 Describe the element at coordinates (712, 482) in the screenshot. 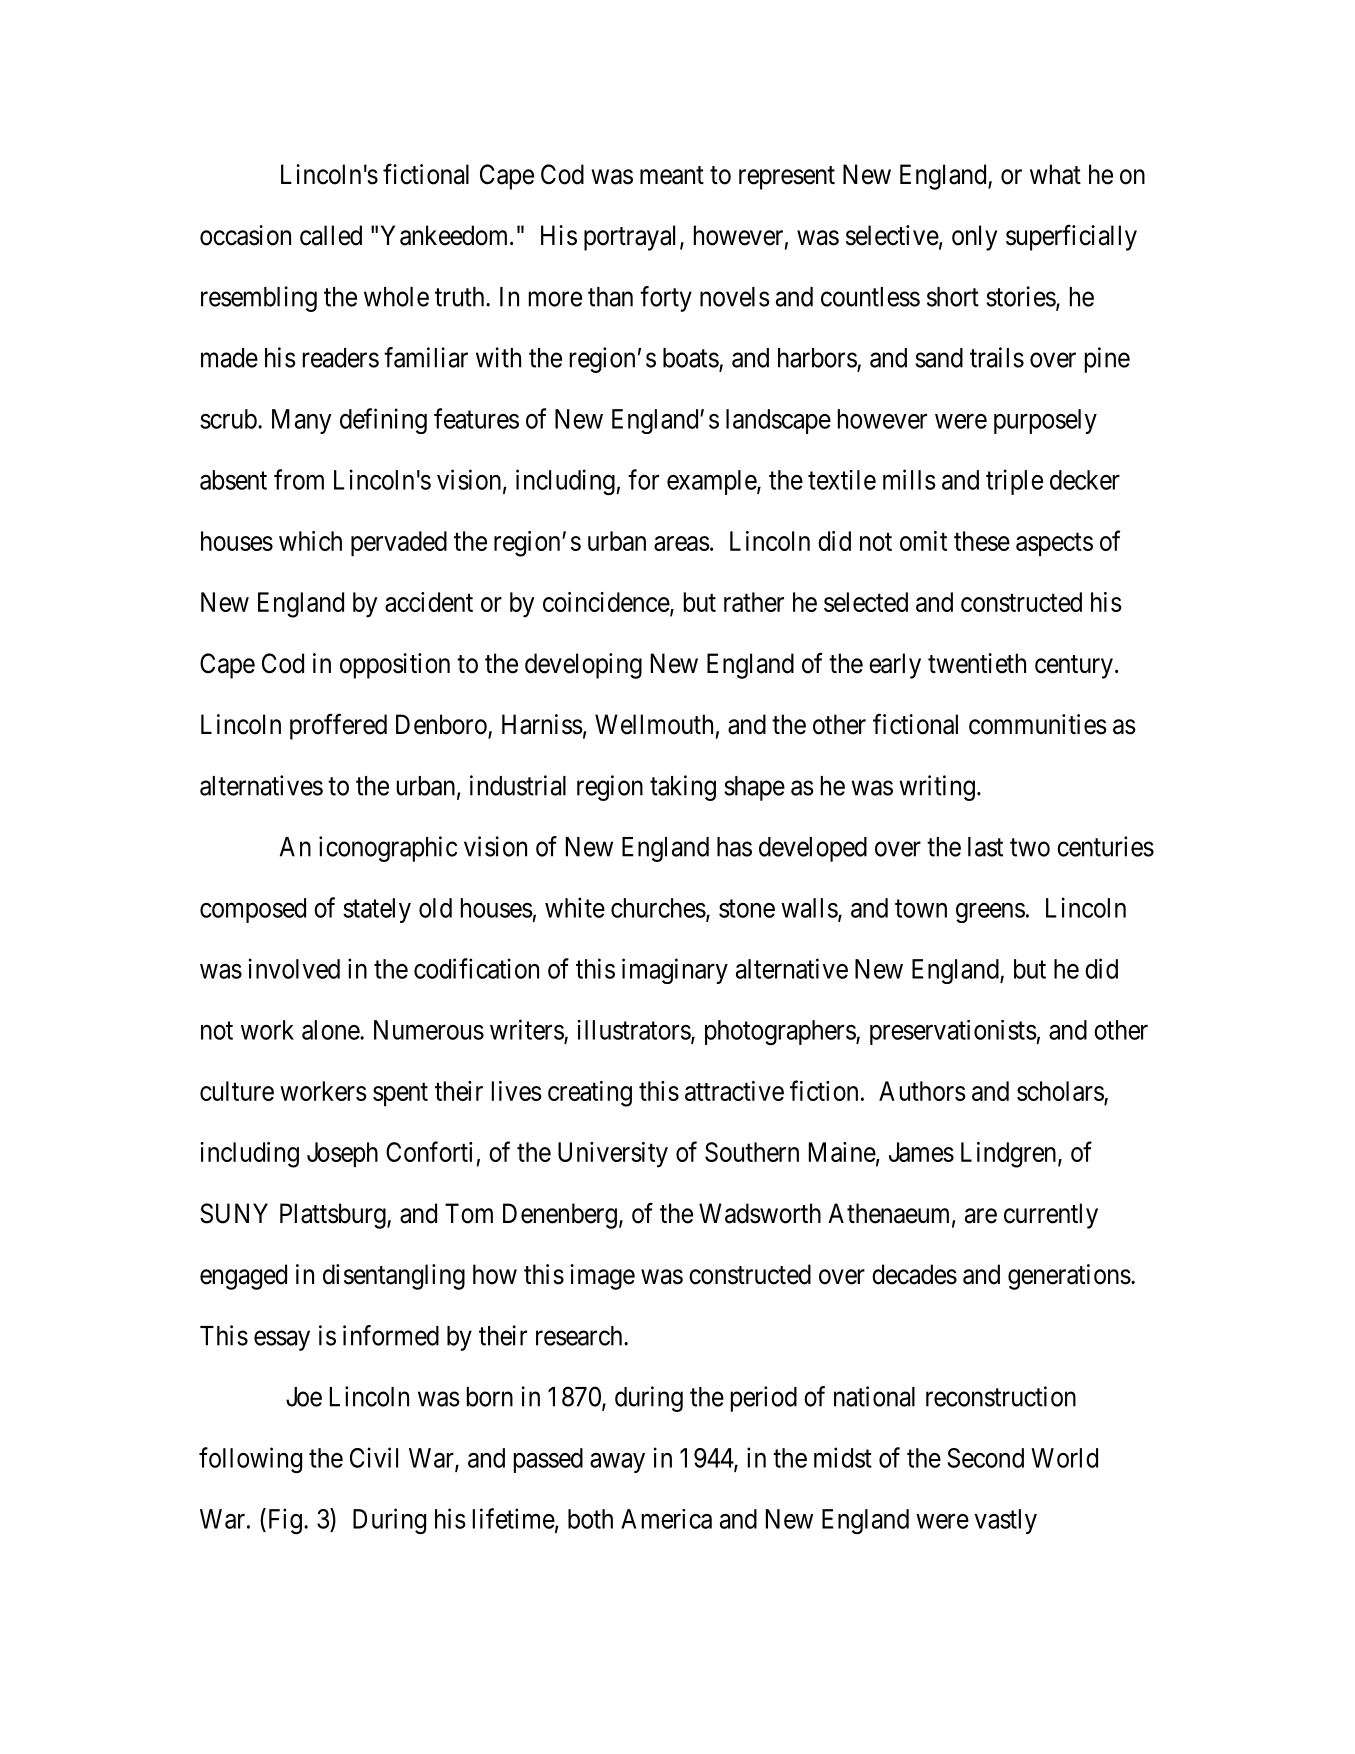

I see `example` at that location.
